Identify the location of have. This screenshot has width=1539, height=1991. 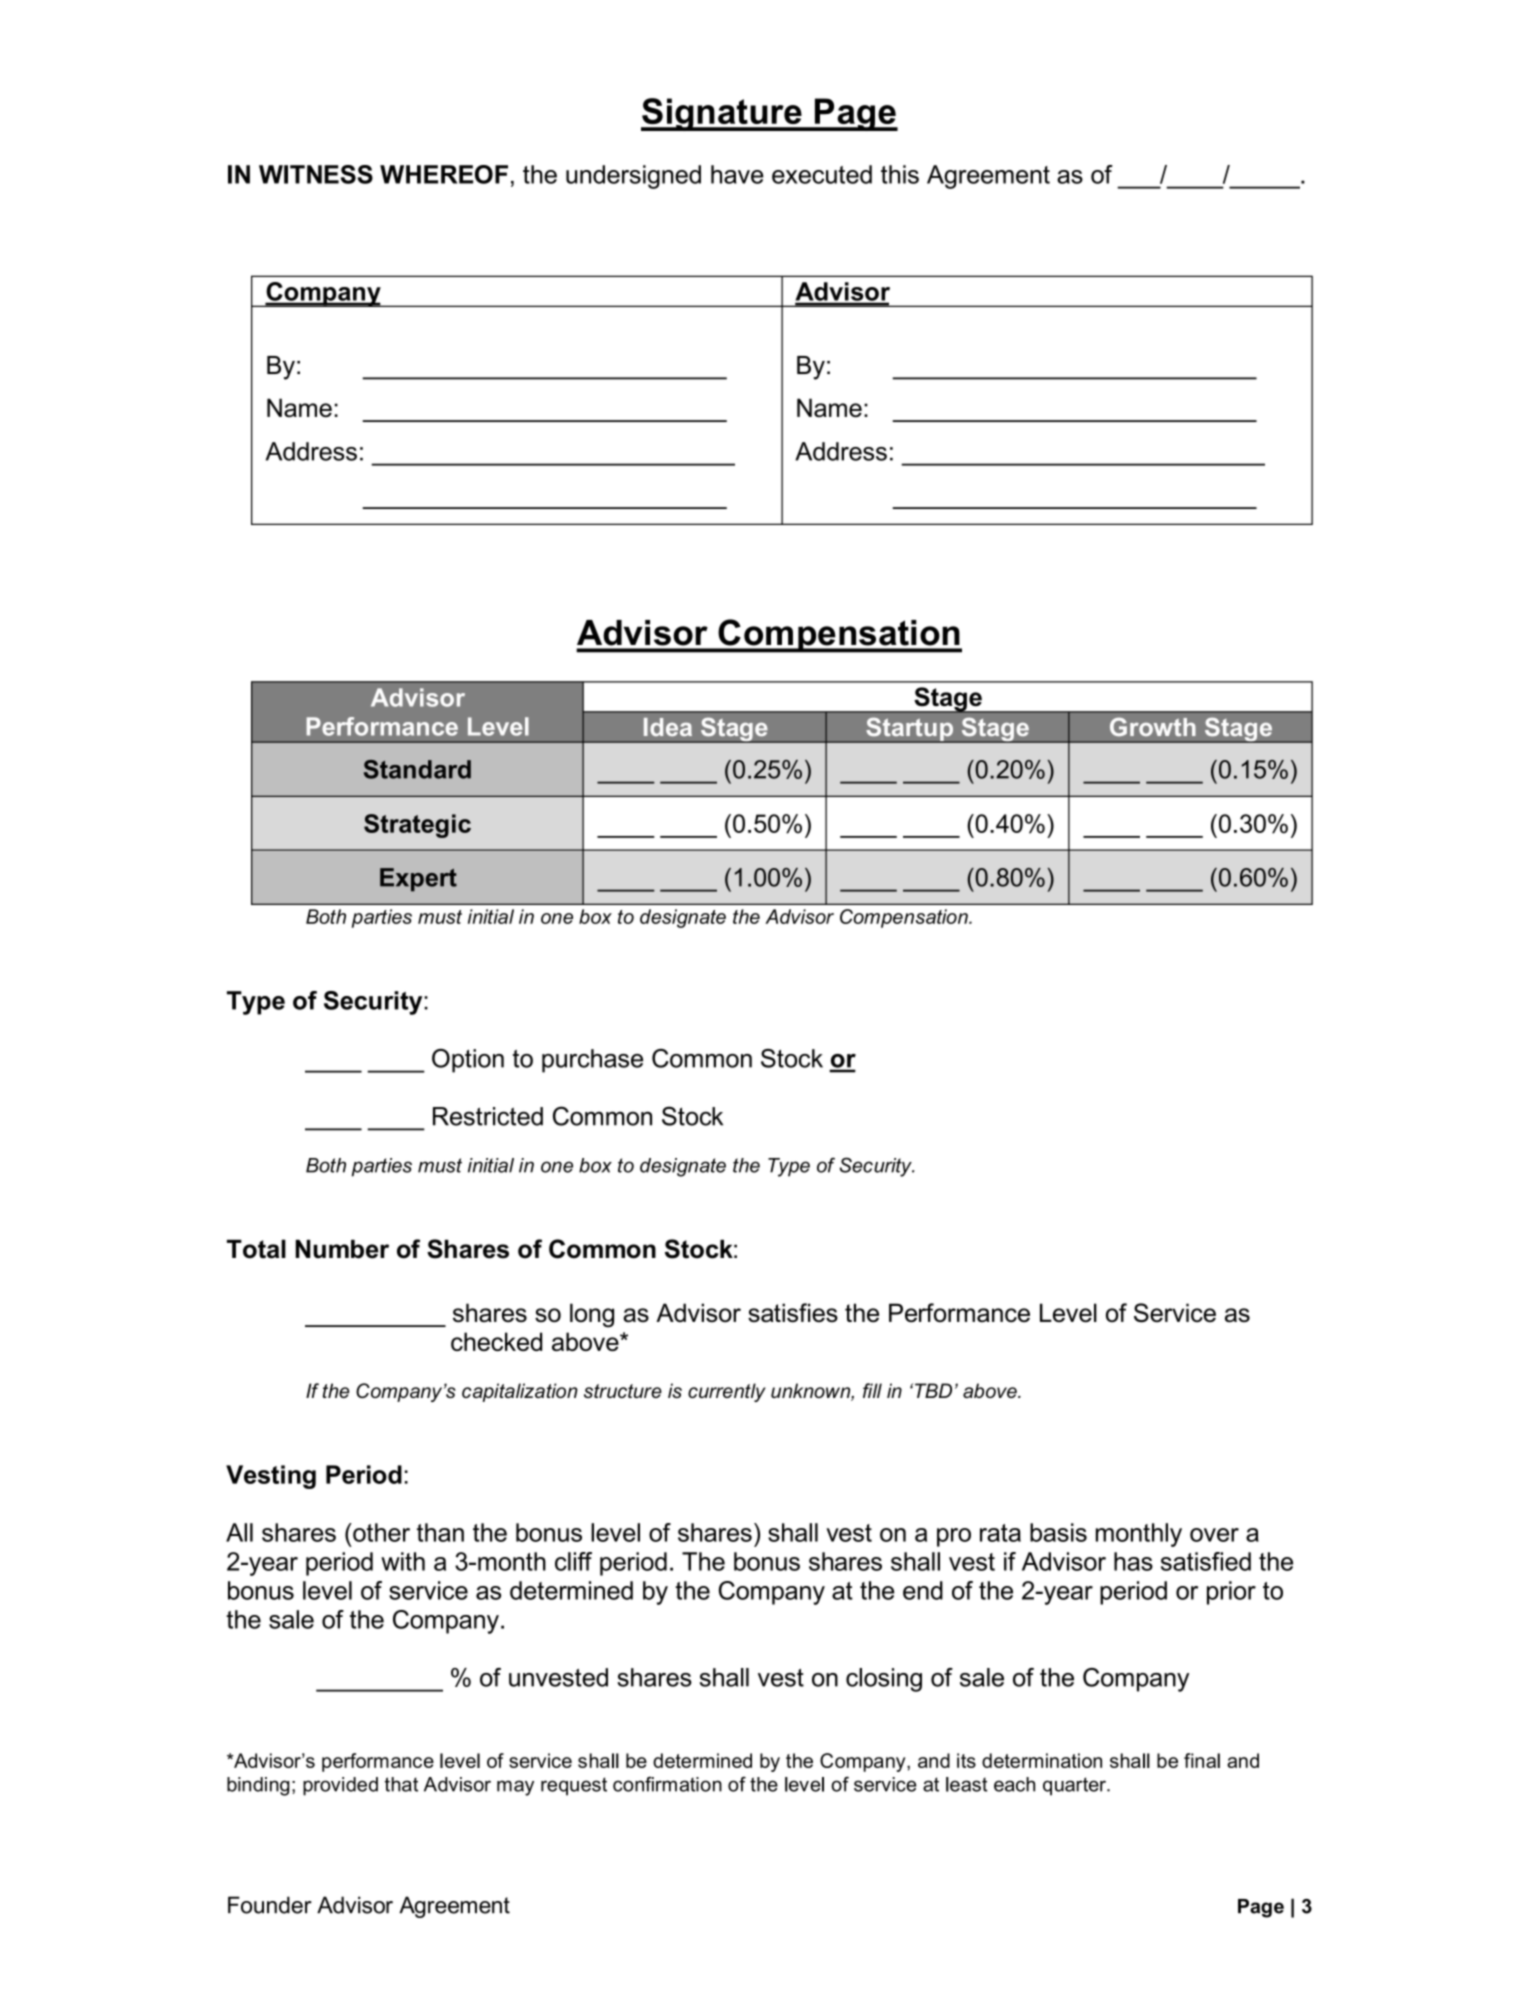
(737, 174).
